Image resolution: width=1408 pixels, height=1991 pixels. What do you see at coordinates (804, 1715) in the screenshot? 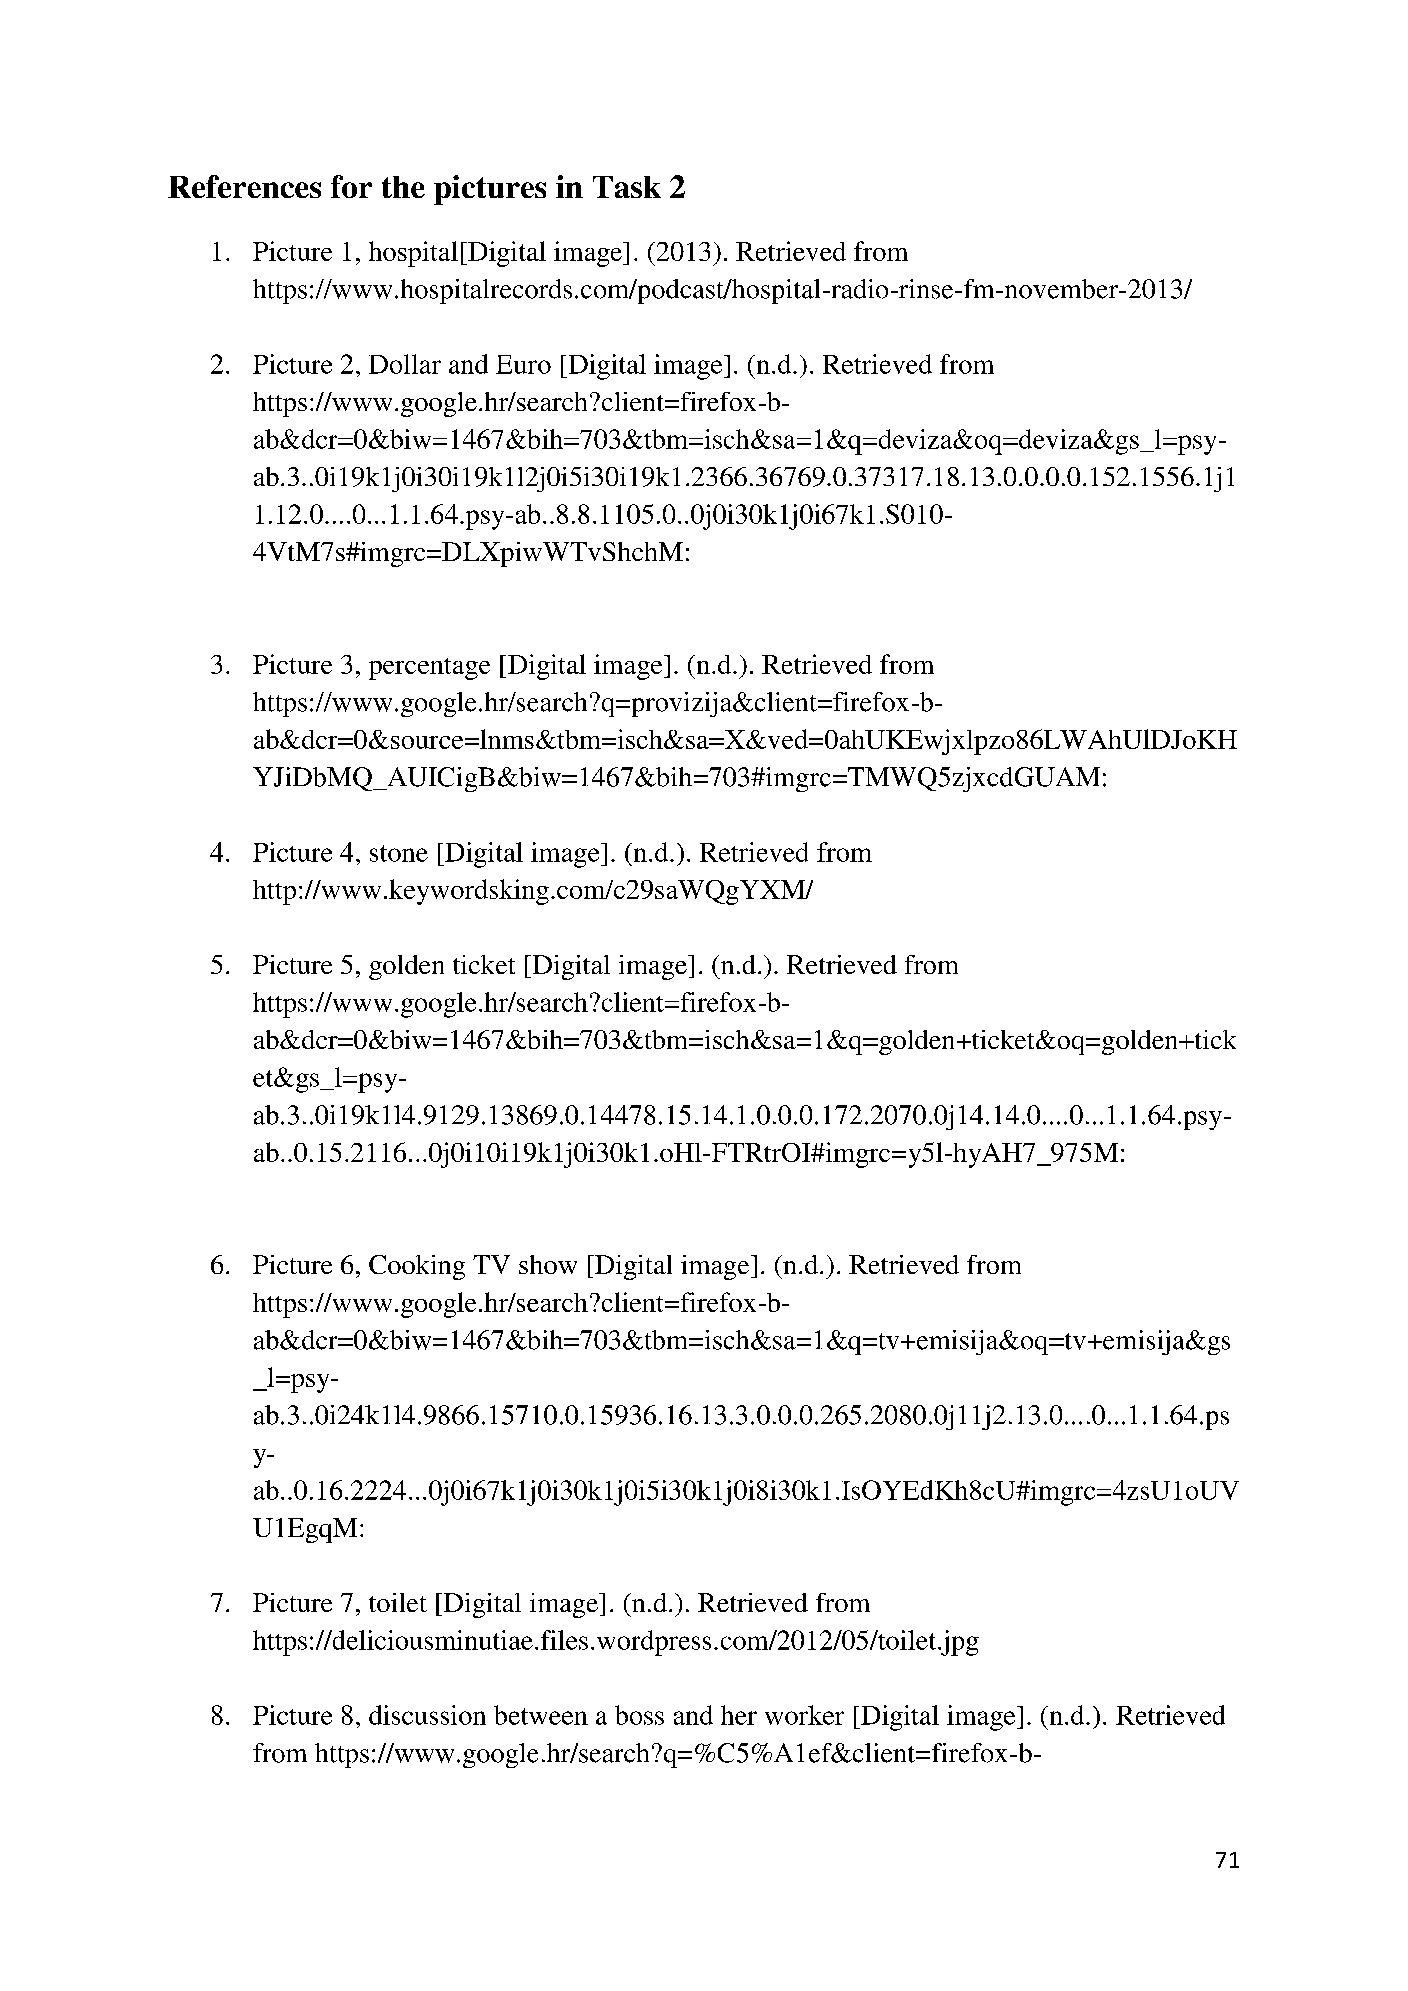
I see `worker` at bounding box center [804, 1715].
